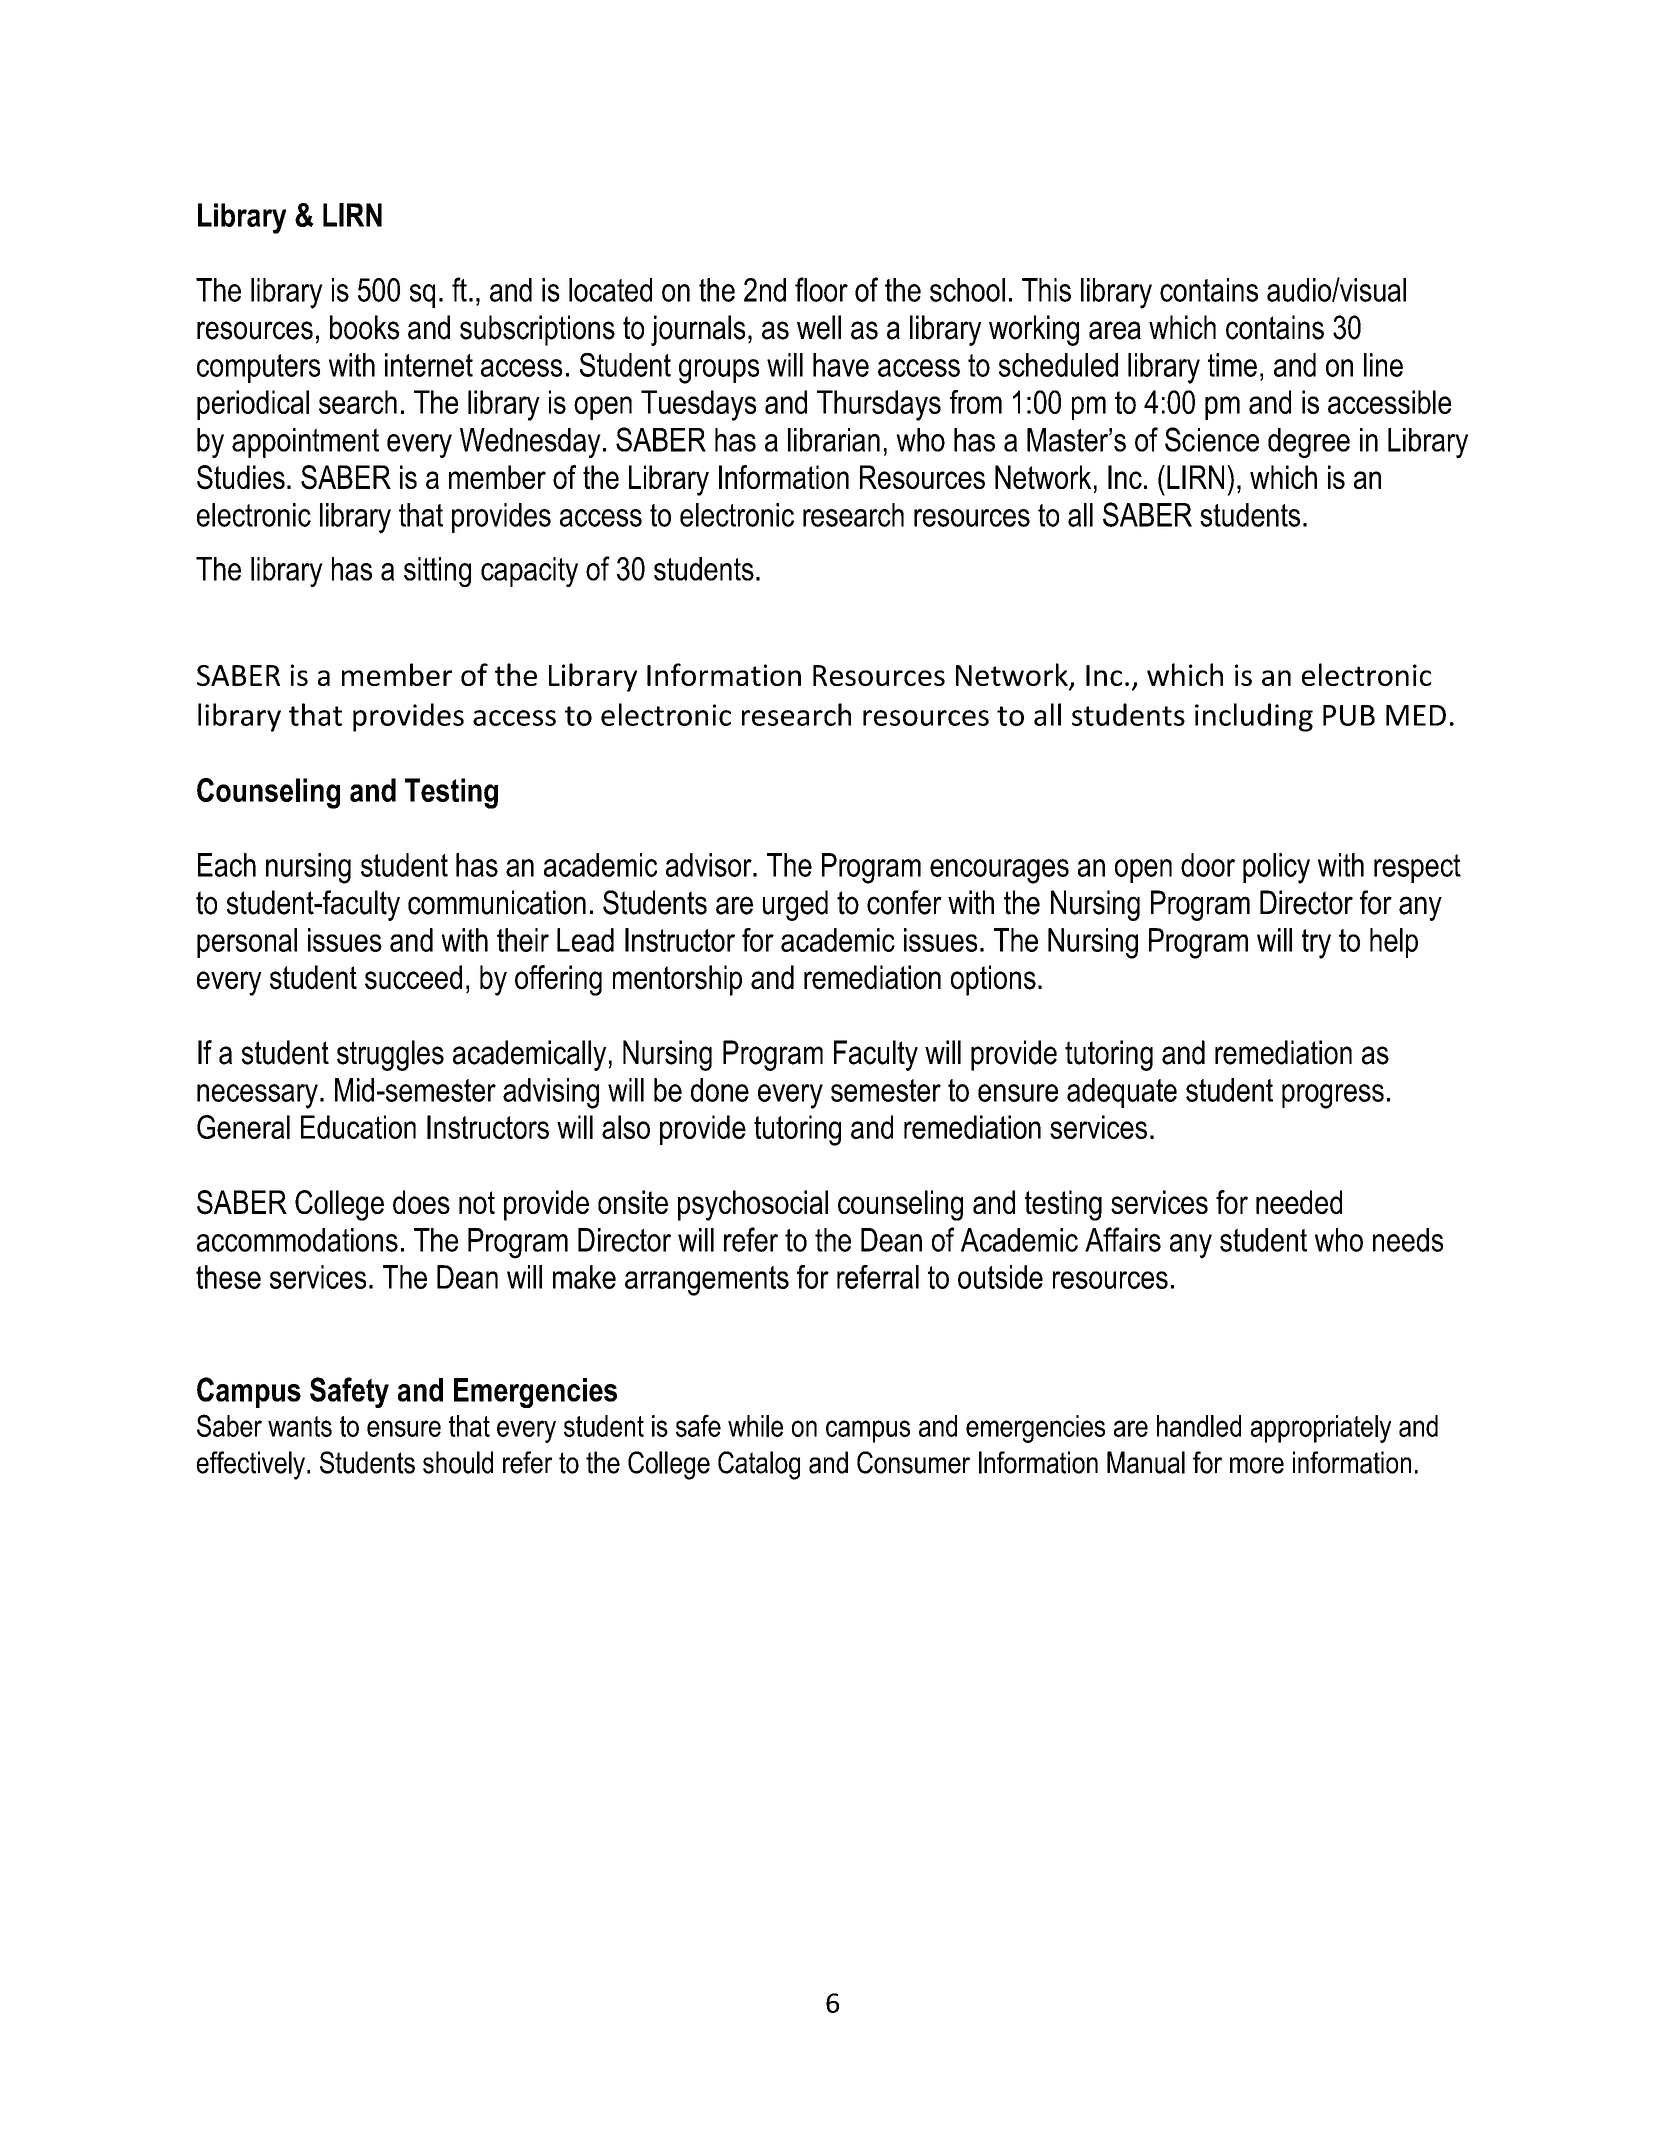 The image size is (1665, 2155). What do you see at coordinates (300, 1426) in the page?
I see `wants` at bounding box center [300, 1426].
